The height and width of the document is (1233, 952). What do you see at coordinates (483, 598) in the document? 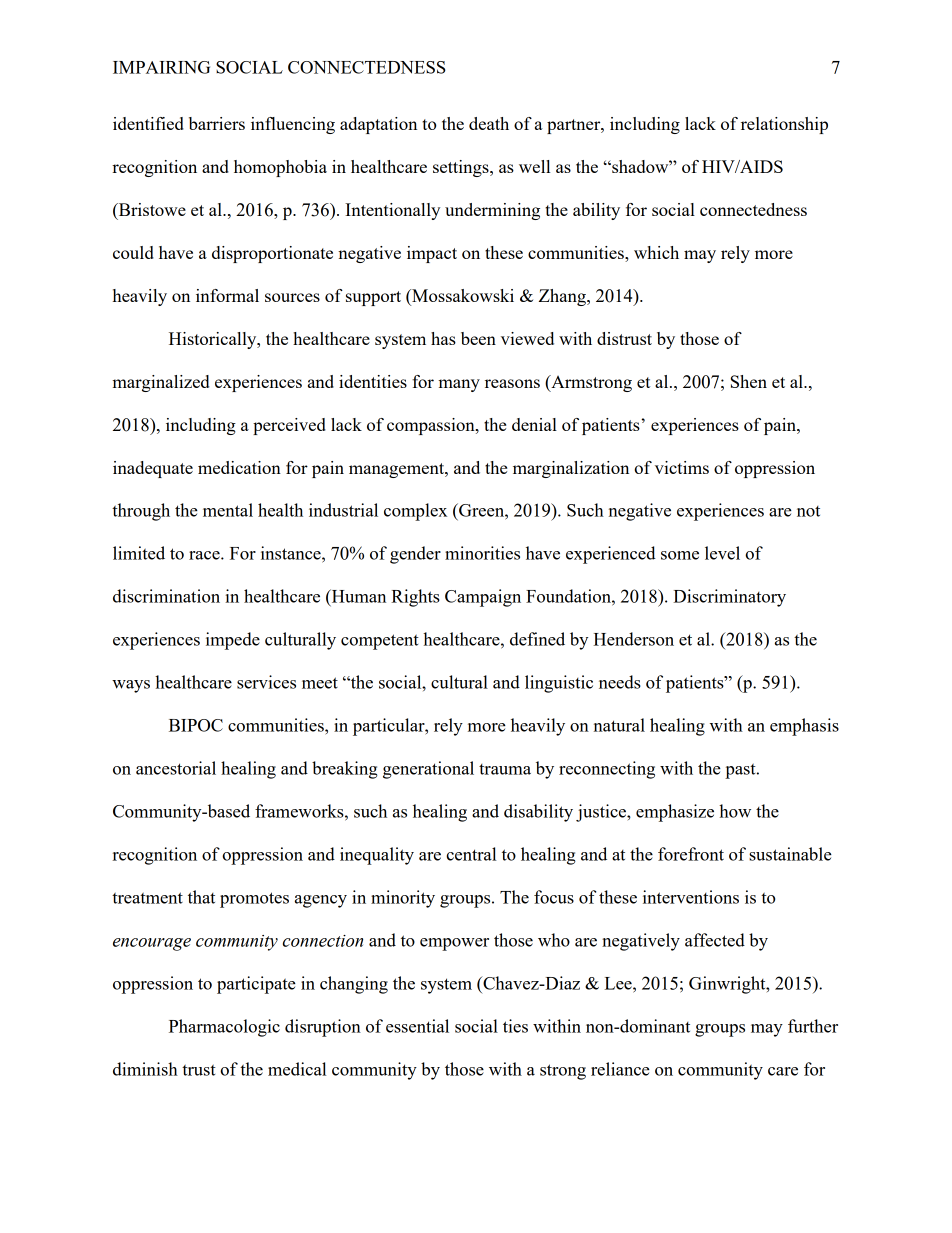
I see `Campaign` at bounding box center [483, 598].
